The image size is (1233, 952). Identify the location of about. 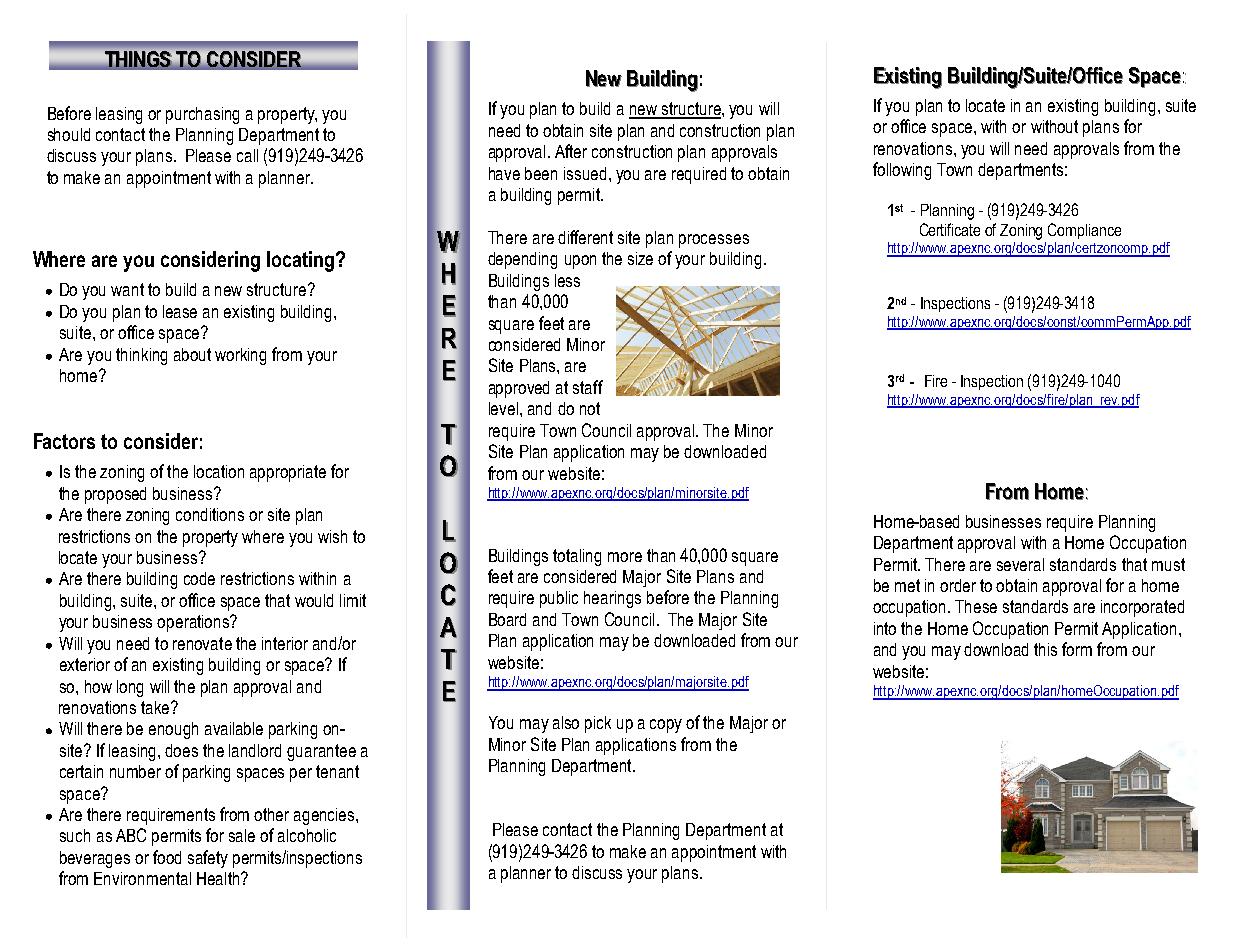
(192, 354).
